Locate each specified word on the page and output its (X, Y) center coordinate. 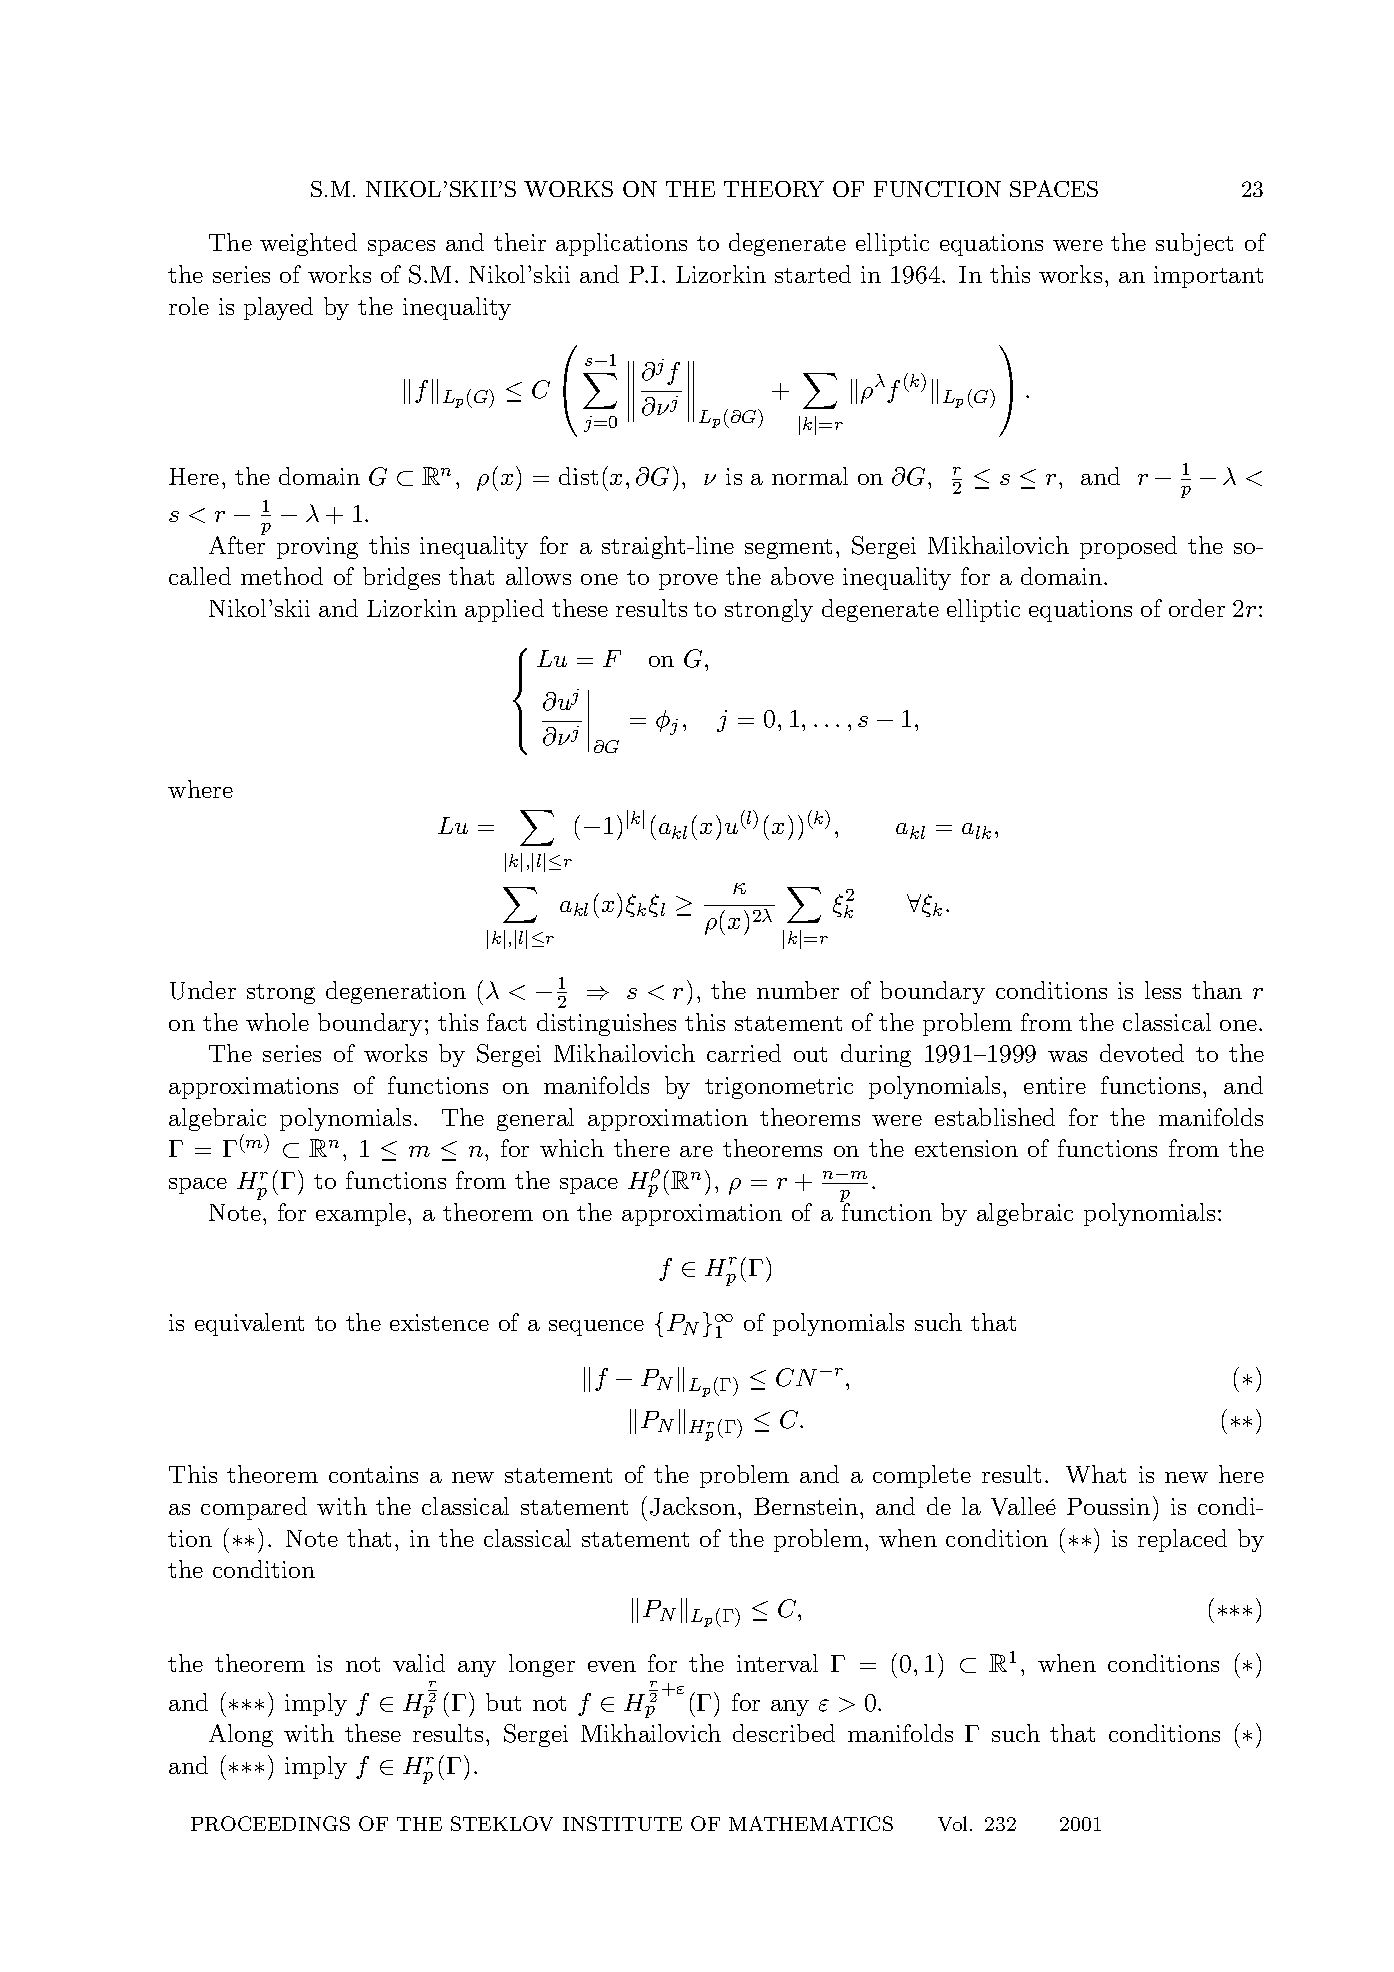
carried (744, 1053)
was (1067, 1056)
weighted (308, 244)
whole (277, 1022)
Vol (952, 1823)
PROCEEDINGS (270, 1823)
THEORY (774, 189)
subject (1194, 244)
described (784, 1733)
